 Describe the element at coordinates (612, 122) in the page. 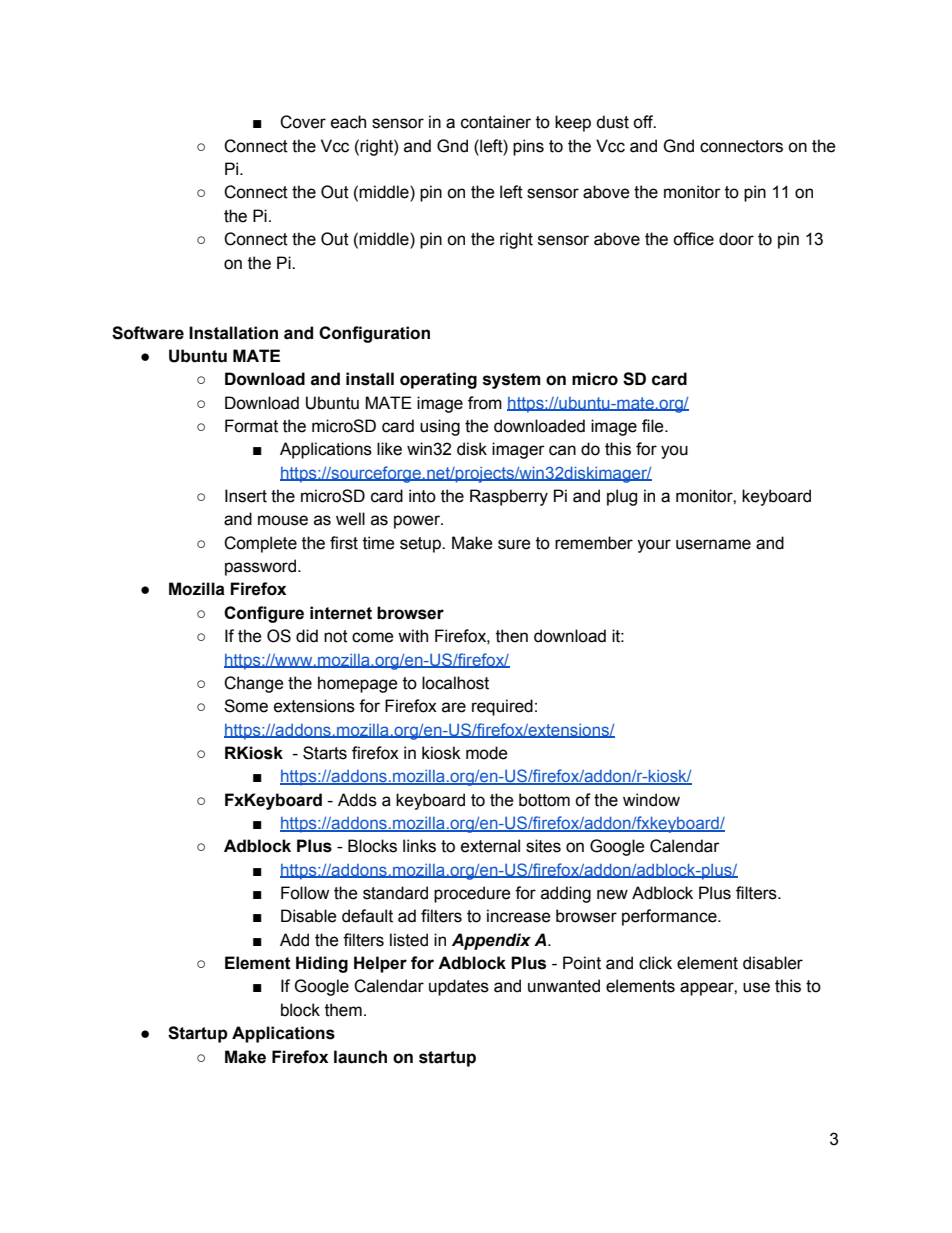

I see `dust` at that location.
